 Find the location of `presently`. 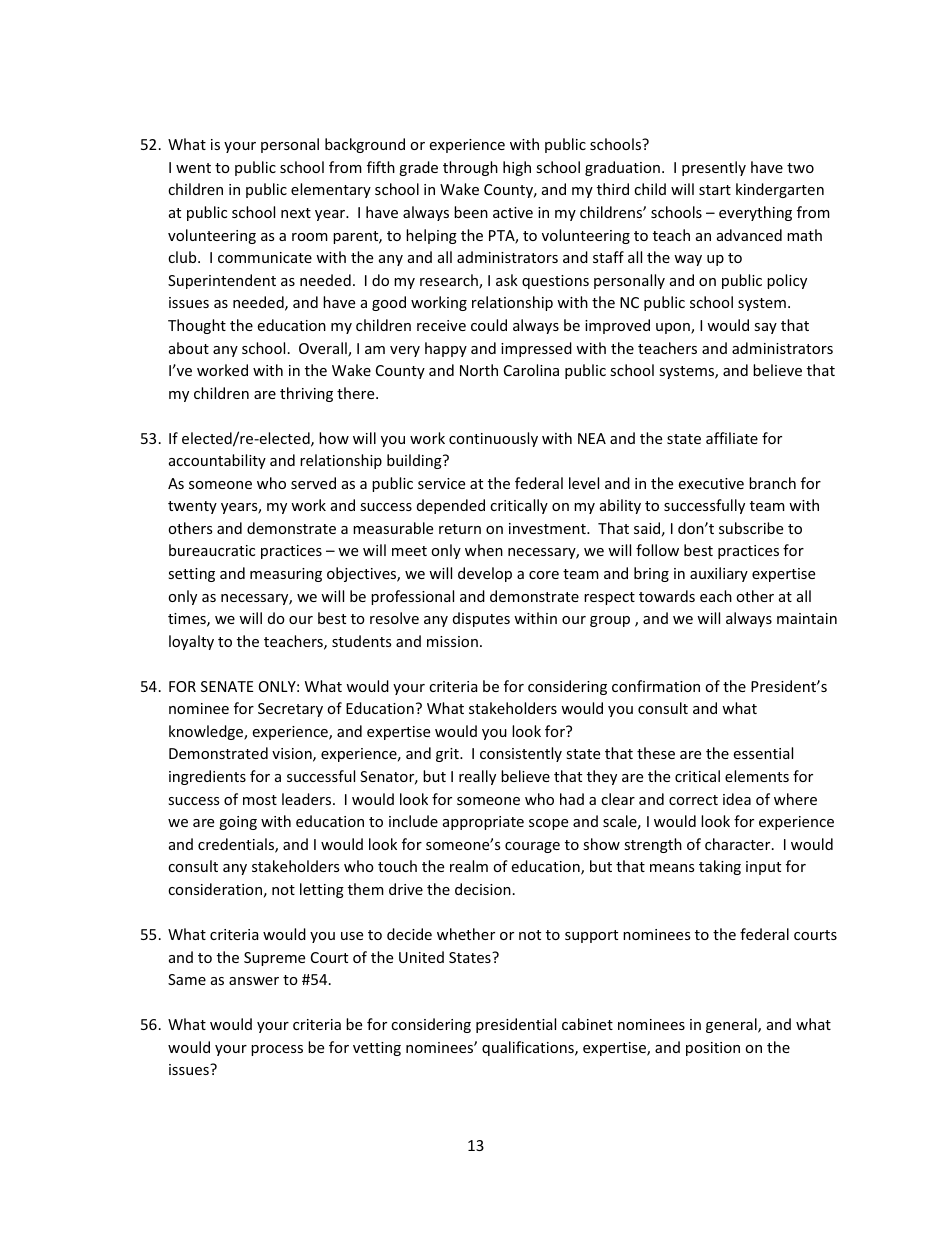

presently is located at coordinates (714, 168).
